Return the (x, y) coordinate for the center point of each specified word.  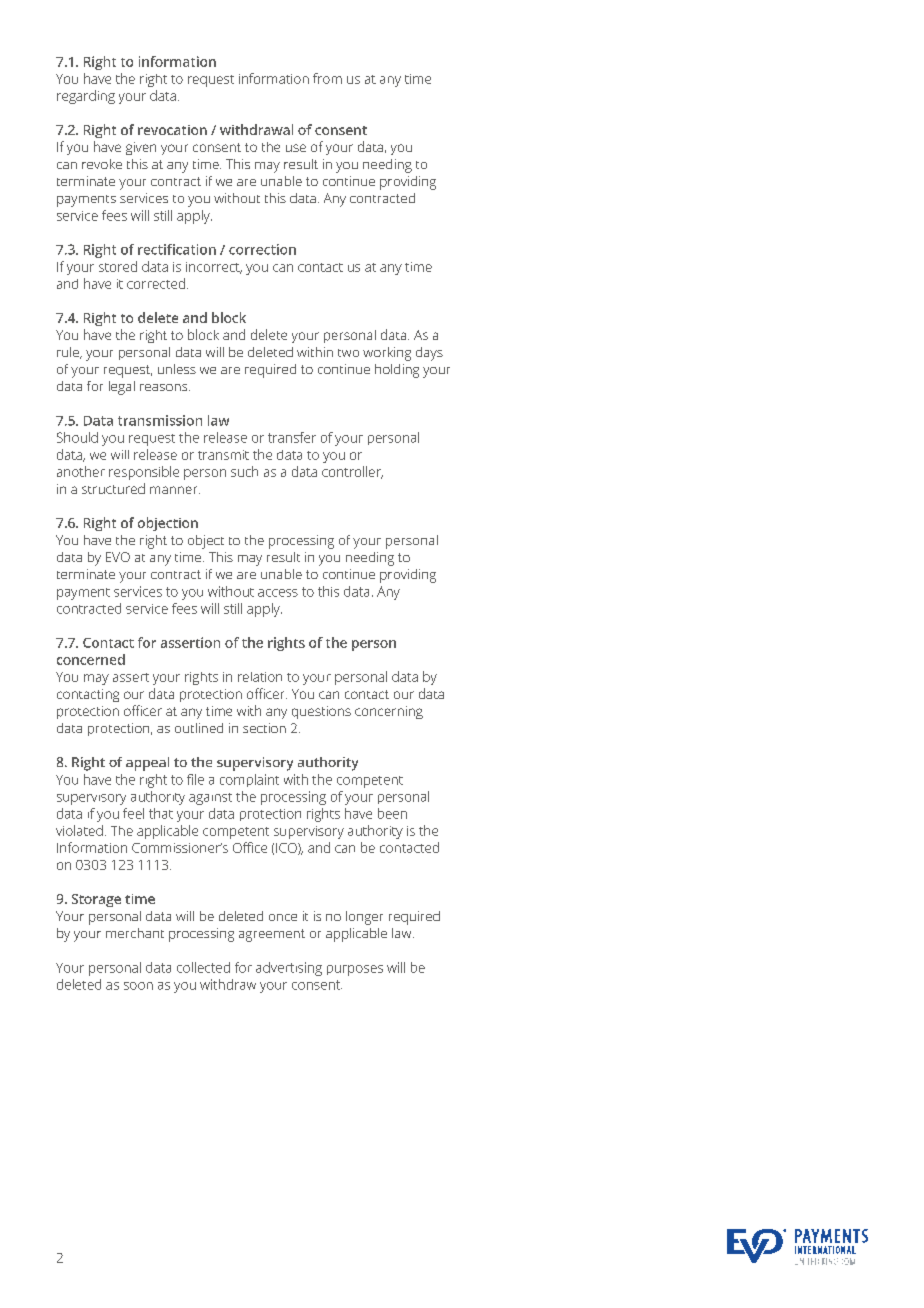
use (296, 148)
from (327, 78)
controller (352, 472)
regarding (86, 97)
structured (113, 488)
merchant (135, 933)
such (244, 471)
